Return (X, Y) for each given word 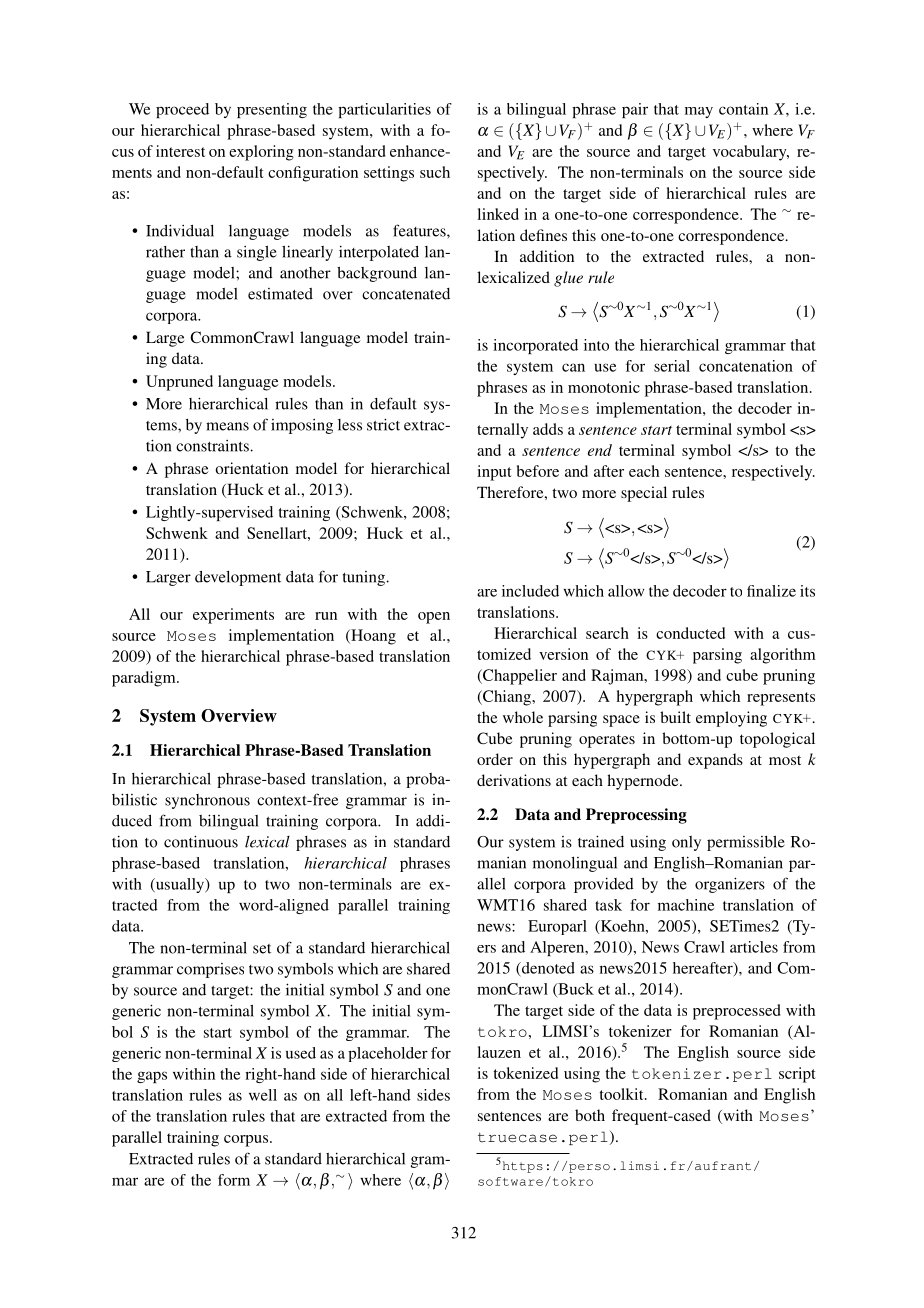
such (435, 172)
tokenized (525, 1073)
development (238, 578)
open (434, 618)
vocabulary (751, 153)
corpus (247, 1141)
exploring (261, 153)
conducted (690, 633)
